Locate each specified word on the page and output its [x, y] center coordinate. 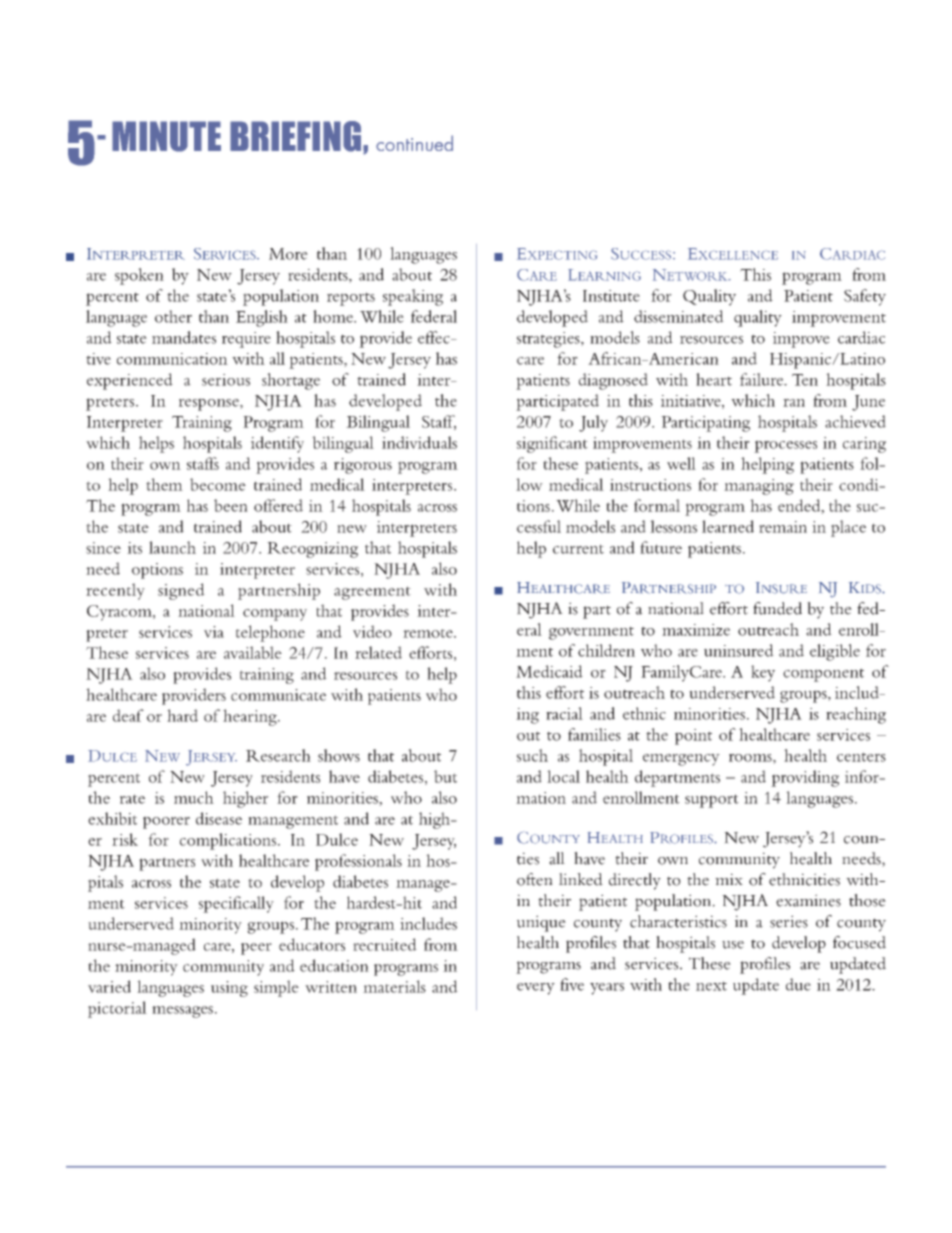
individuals [419, 442]
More [288, 254]
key [763, 673]
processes [785, 446]
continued [414, 143]
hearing [251, 717]
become [218, 484]
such [532, 755]
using [229, 989]
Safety [865, 297]
